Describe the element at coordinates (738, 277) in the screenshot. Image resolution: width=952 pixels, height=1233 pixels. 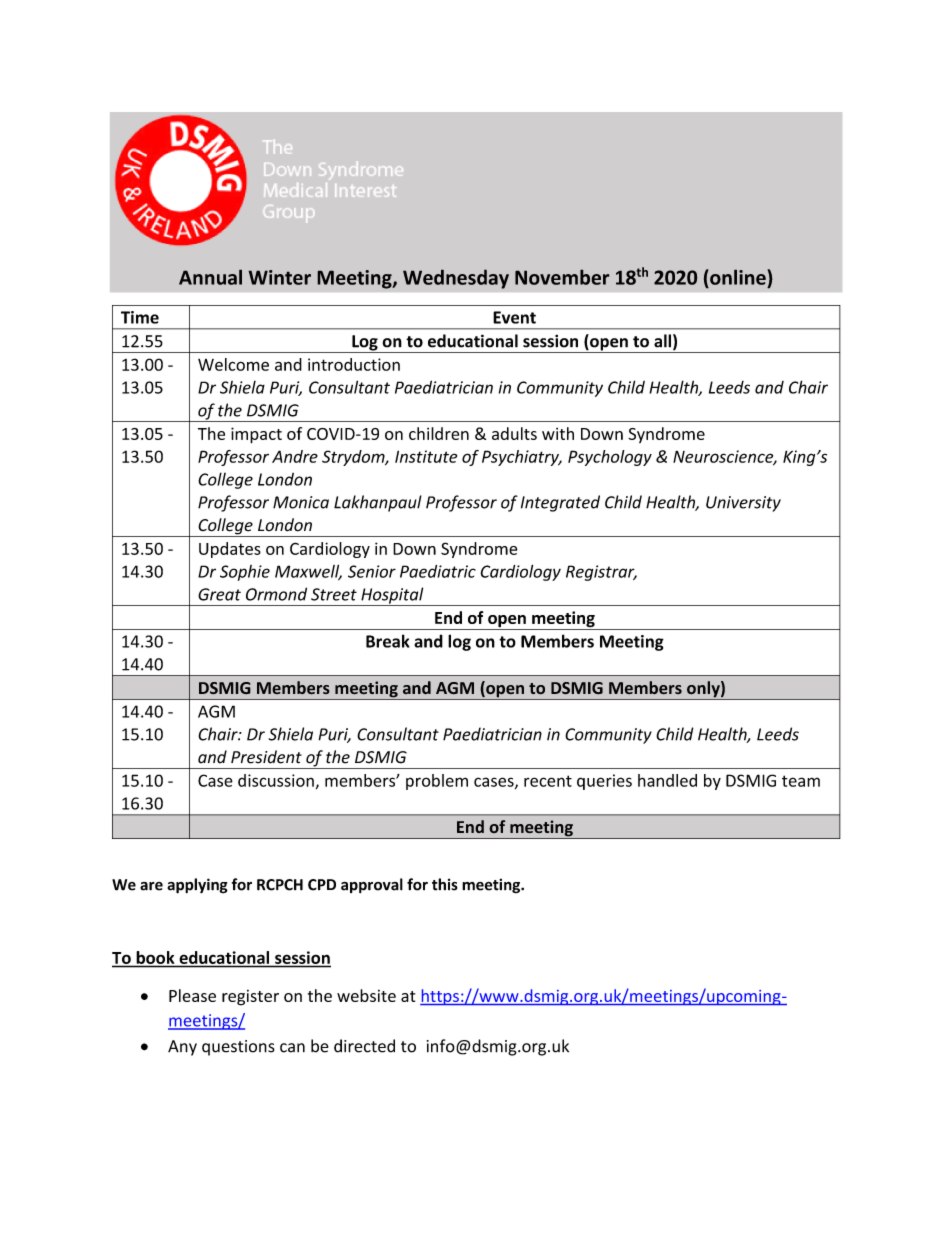
I see `online` at that location.
